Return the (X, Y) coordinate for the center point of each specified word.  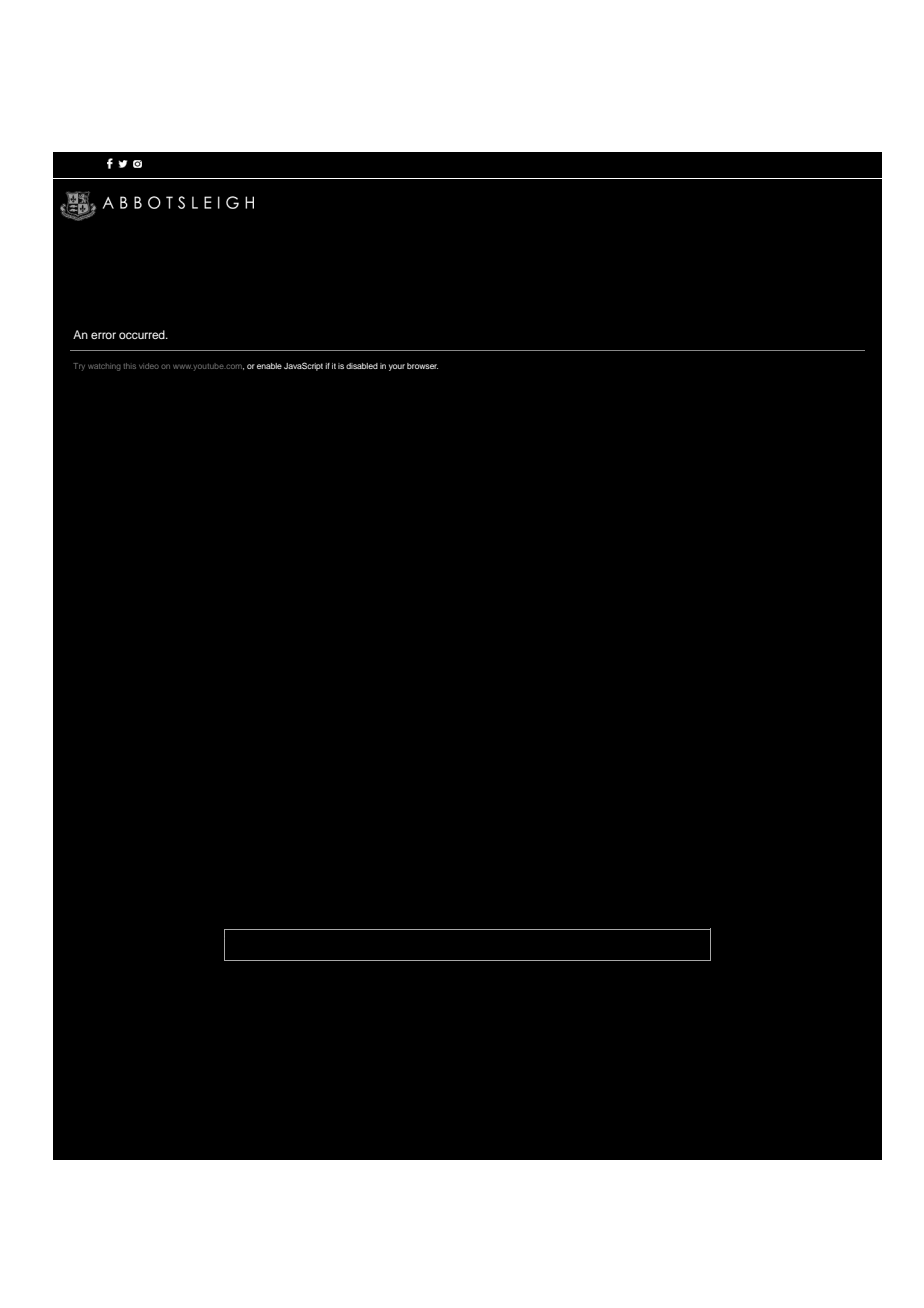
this (130, 366)
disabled (362, 366)
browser (422, 366)
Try (79, 367)
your (397, 367)
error (103, 335)
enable (269, 366)
